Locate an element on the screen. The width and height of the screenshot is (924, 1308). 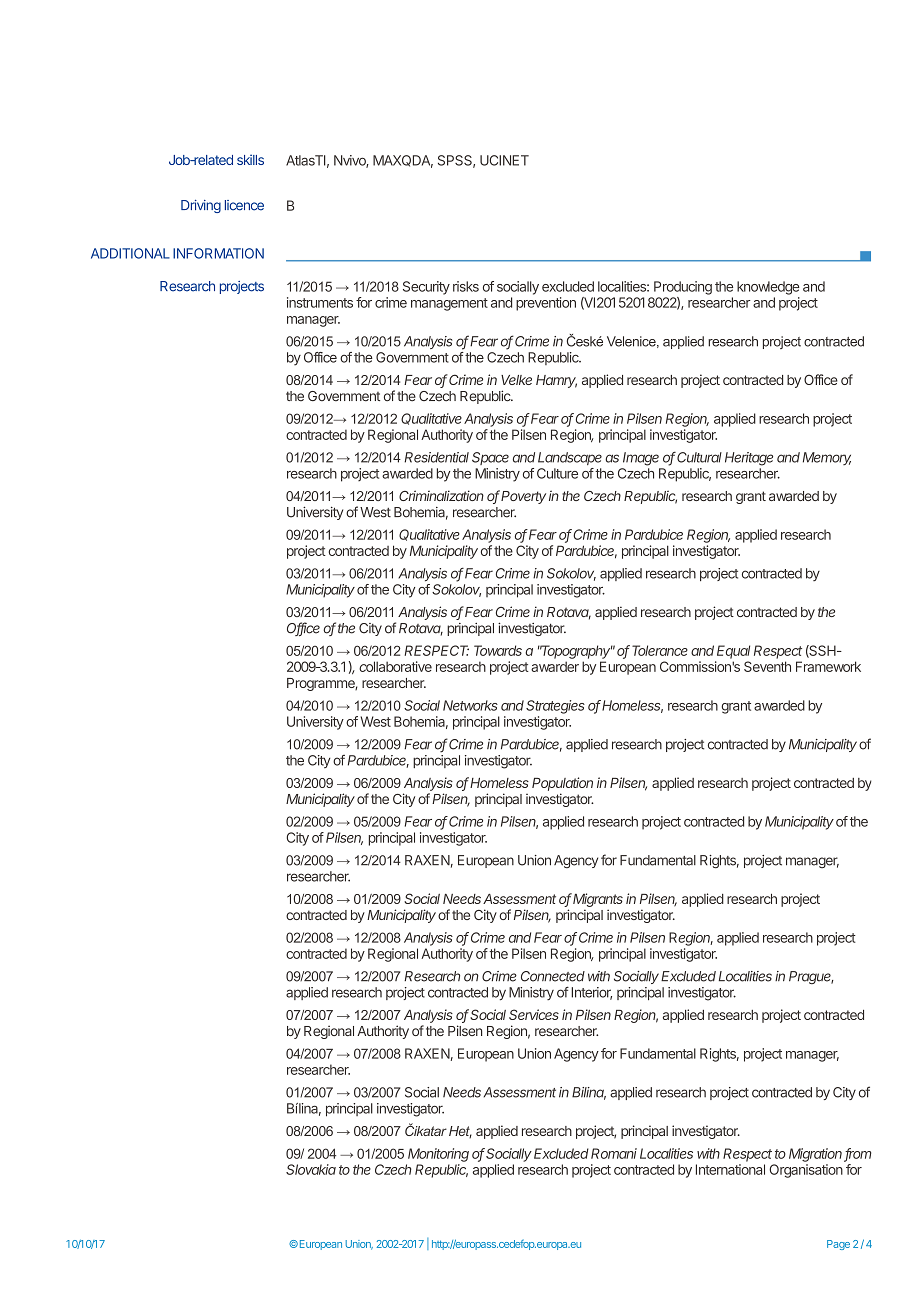
Prague is located at coordinates (811, 977).
